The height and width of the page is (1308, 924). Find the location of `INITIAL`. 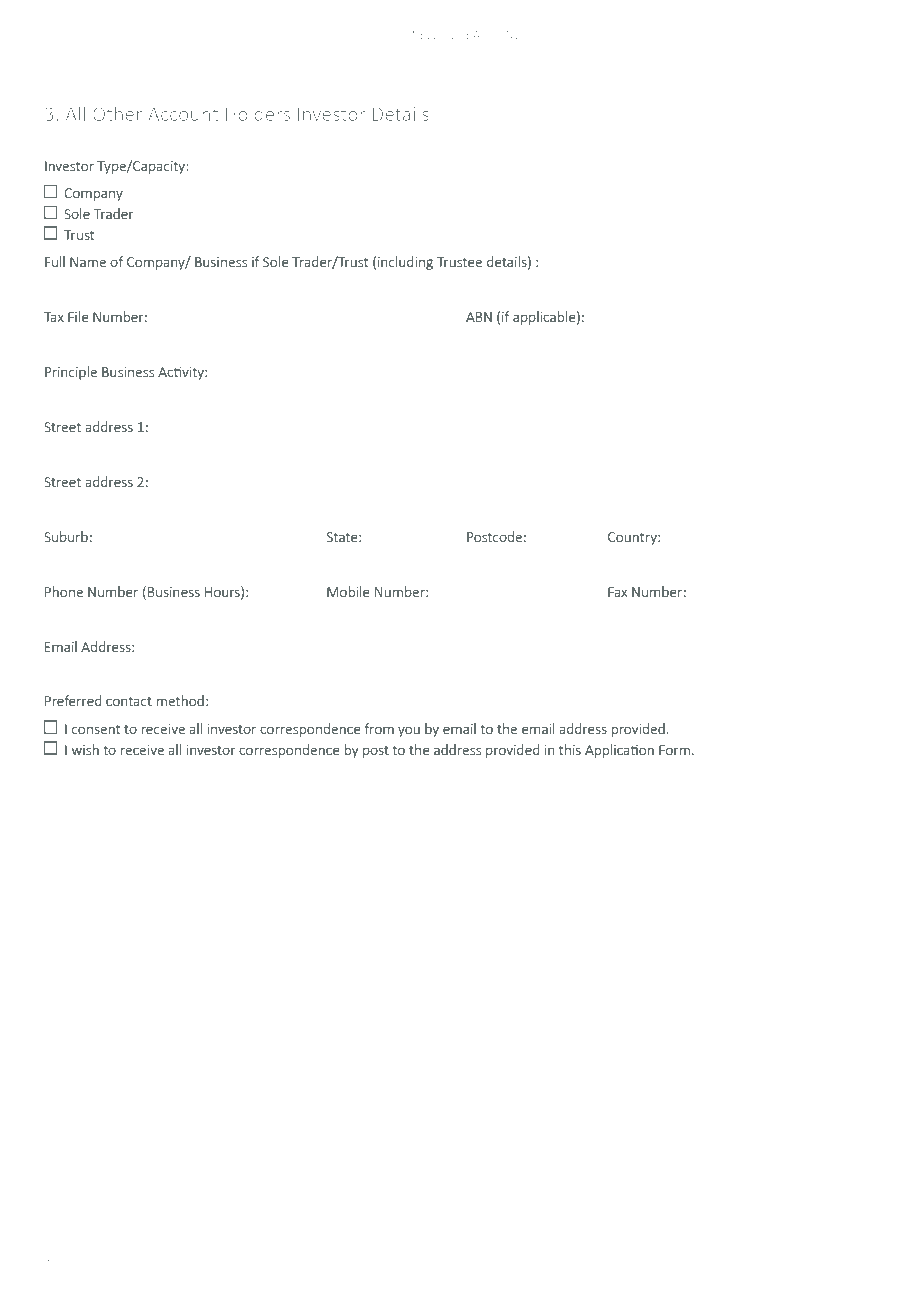

INITIAL is located at coordinates (61, 1263).
